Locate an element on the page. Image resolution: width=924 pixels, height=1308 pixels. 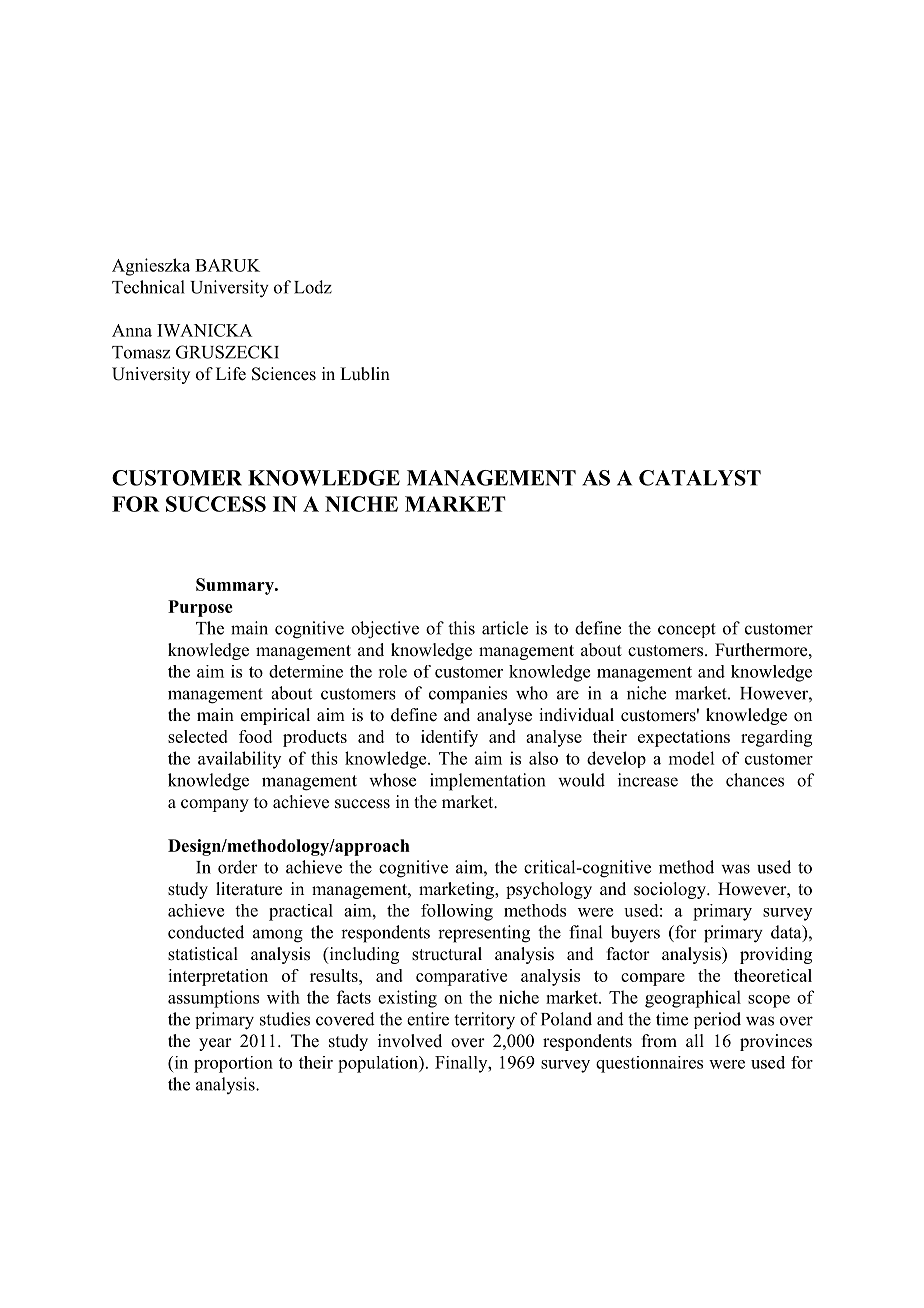
CATALYST is located at coordinates (700, 478).
